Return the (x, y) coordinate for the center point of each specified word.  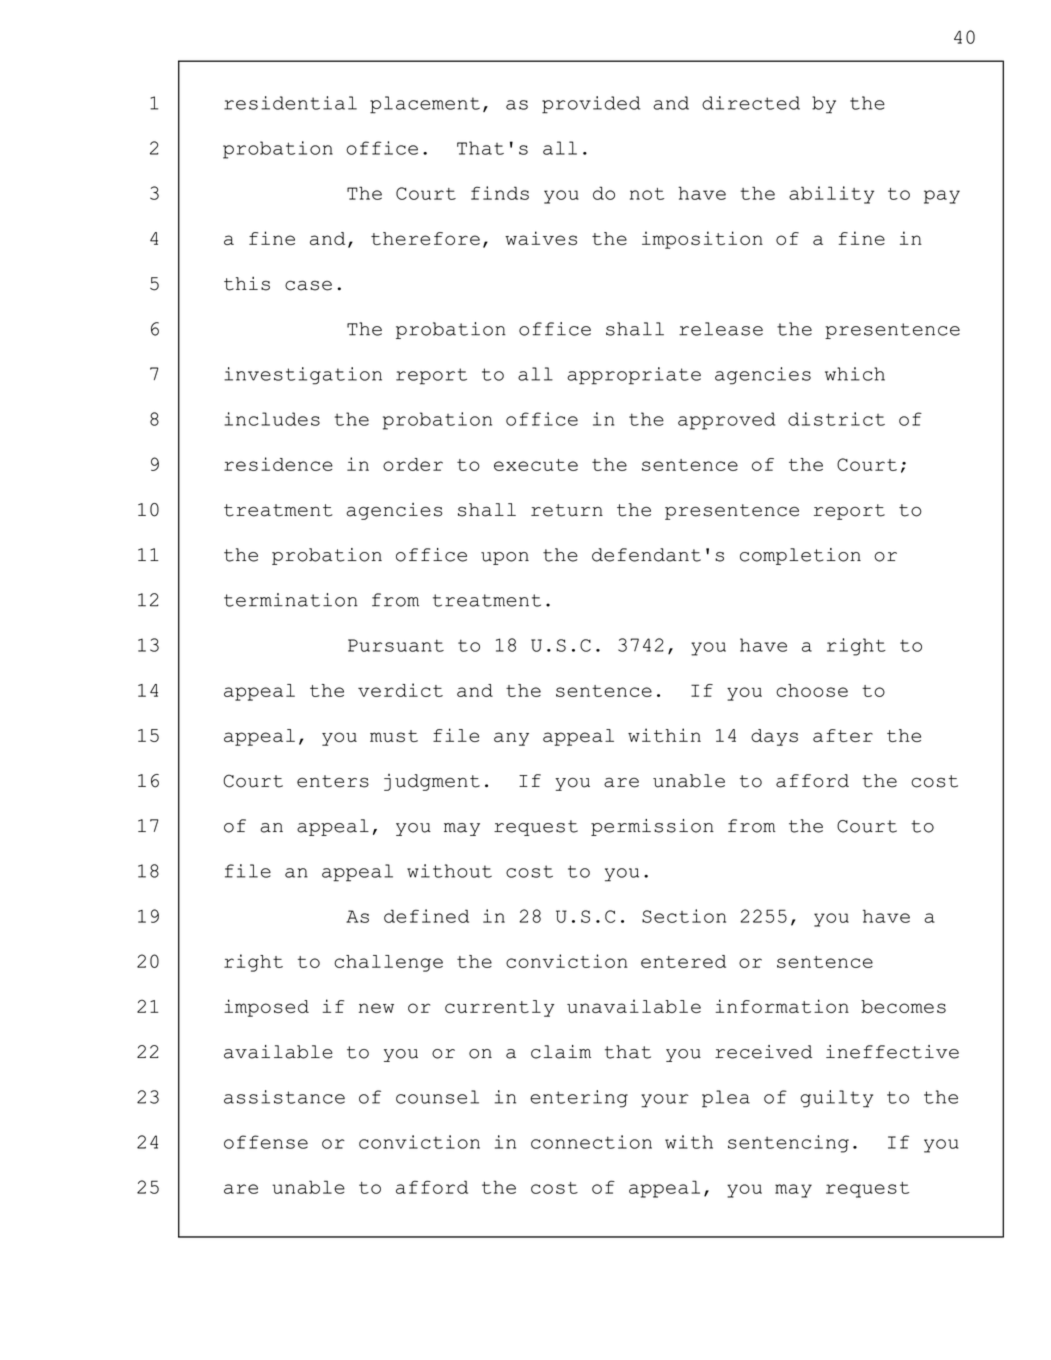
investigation (303, 376)
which (855, 374)
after (843, 735)
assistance (284, 1097)
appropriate (634, 376)
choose (812, 690)
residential (290, 103)
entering (579, 1099)
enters (333, 781)
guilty (836, 1099)
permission (652, 827)
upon (505, 558)
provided (591, 105)
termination (291, 600)
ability (831, 195)
